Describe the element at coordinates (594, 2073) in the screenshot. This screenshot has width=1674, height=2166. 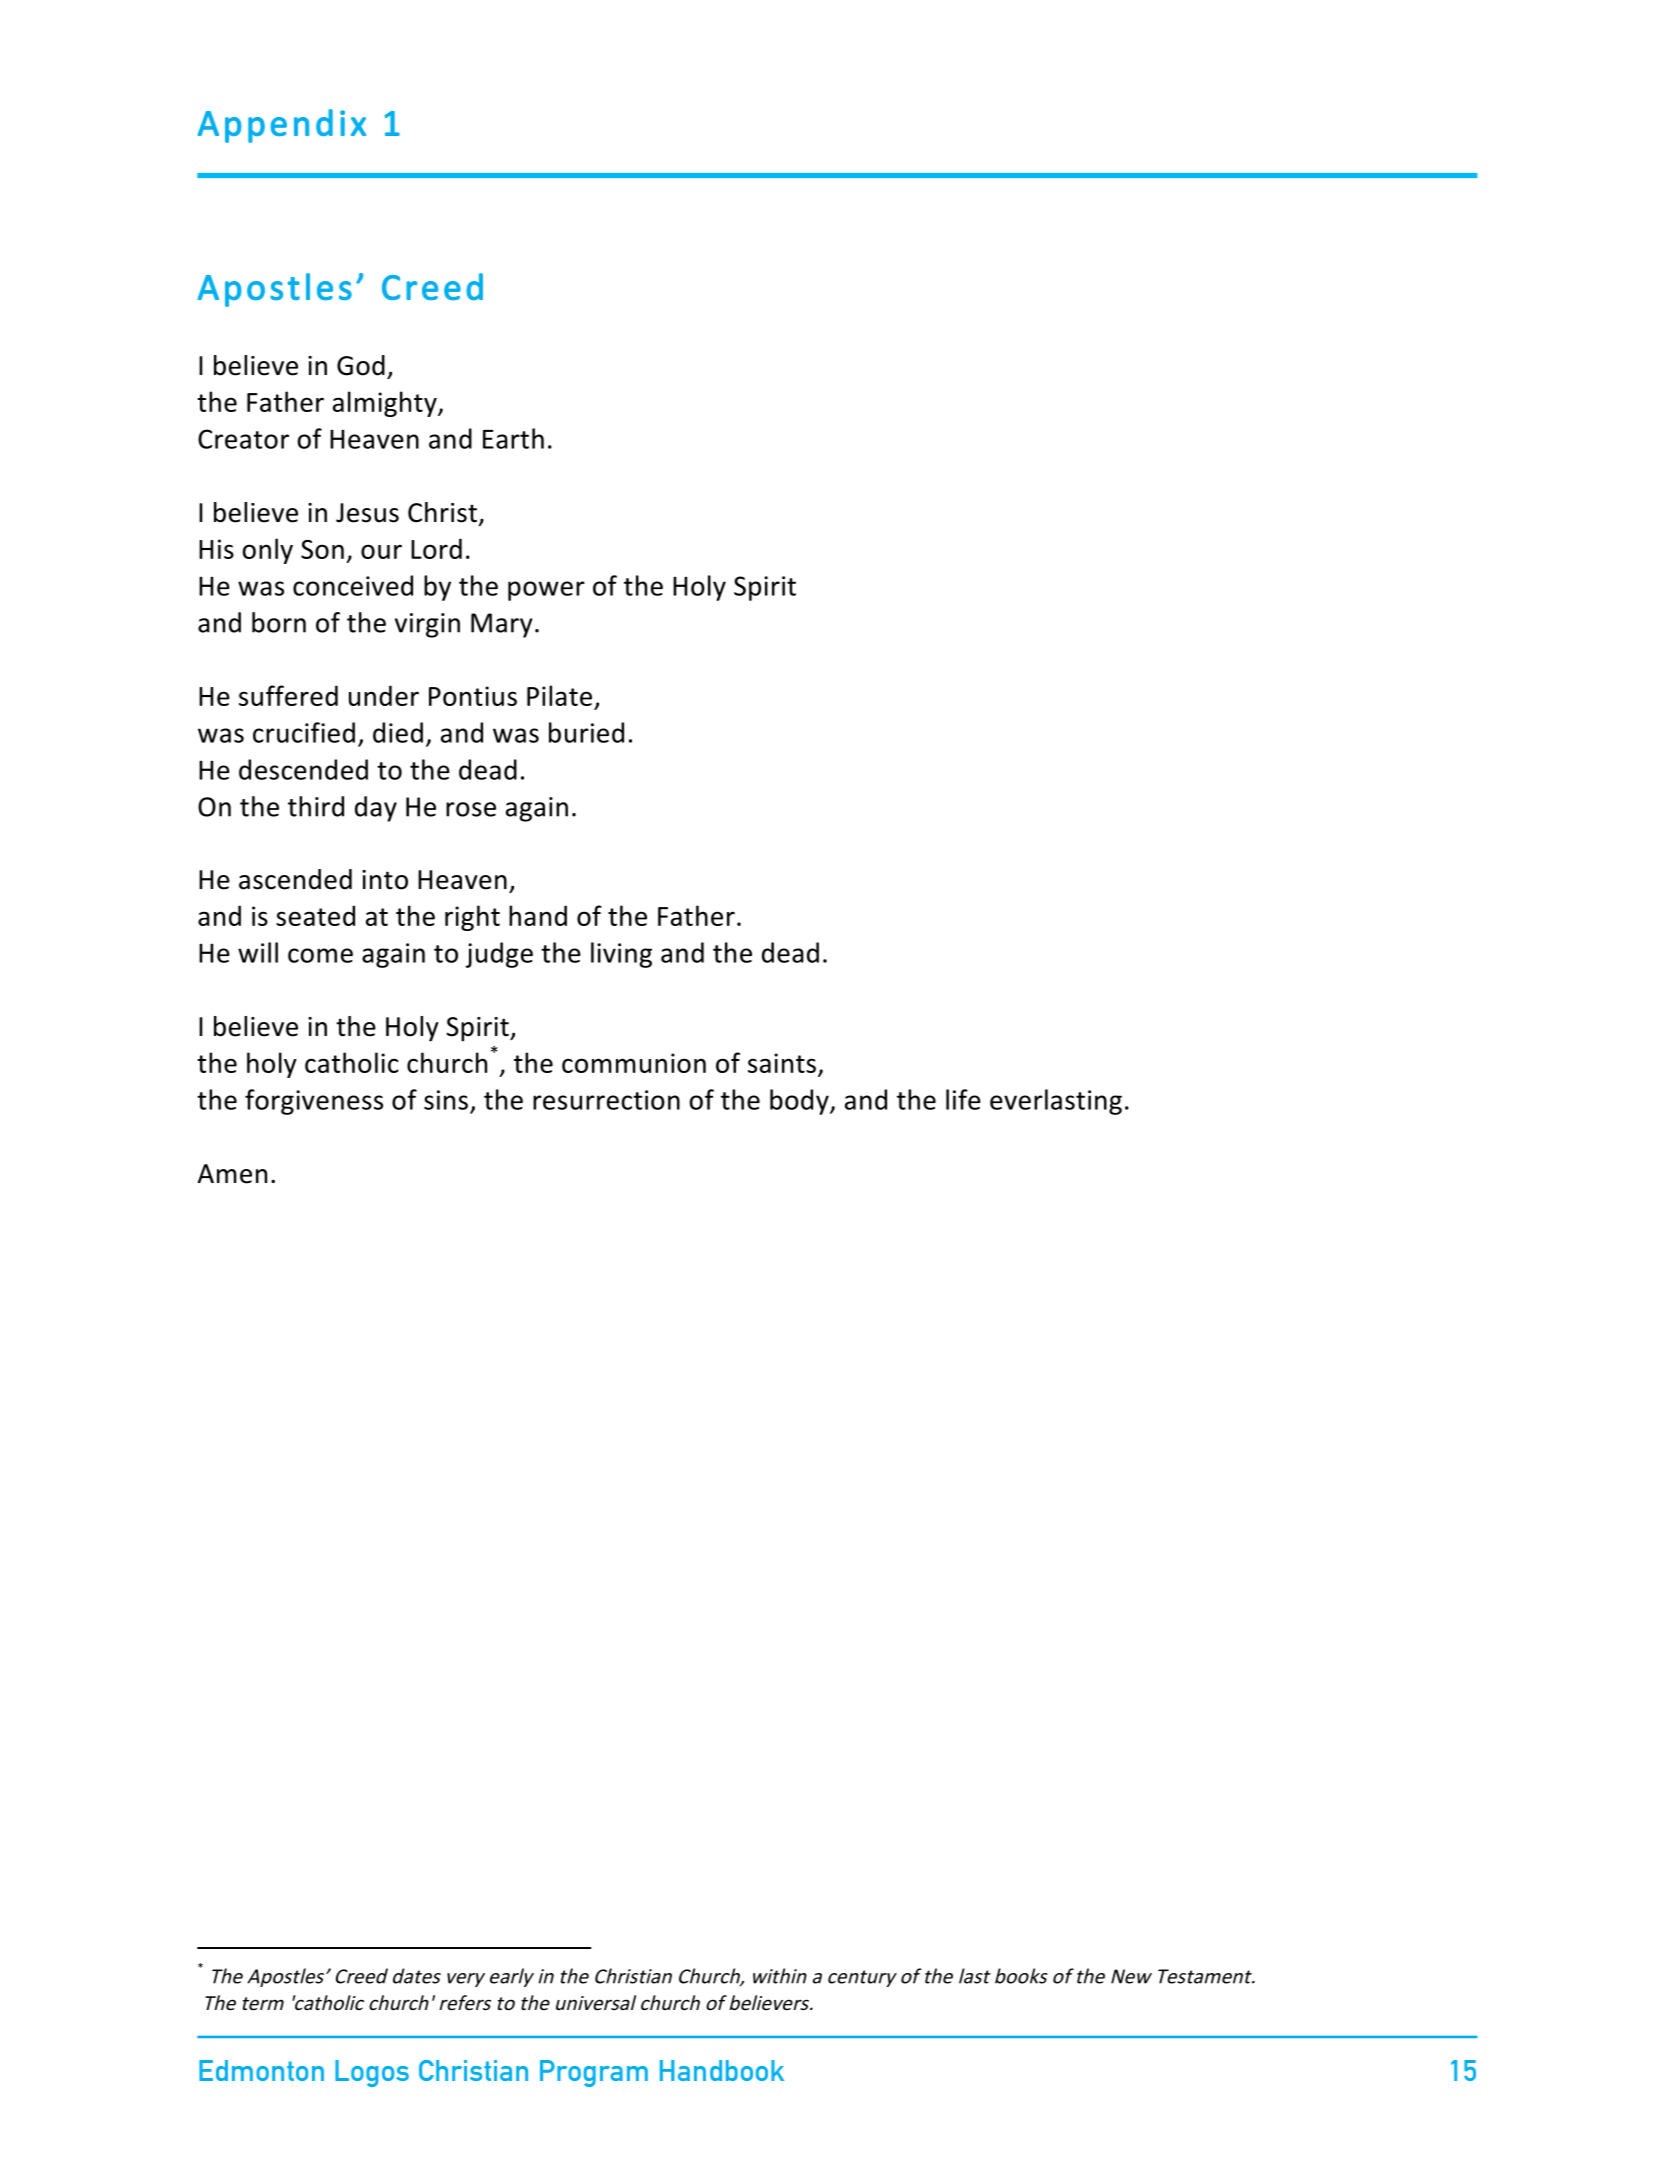
I see `Program` at that location.
